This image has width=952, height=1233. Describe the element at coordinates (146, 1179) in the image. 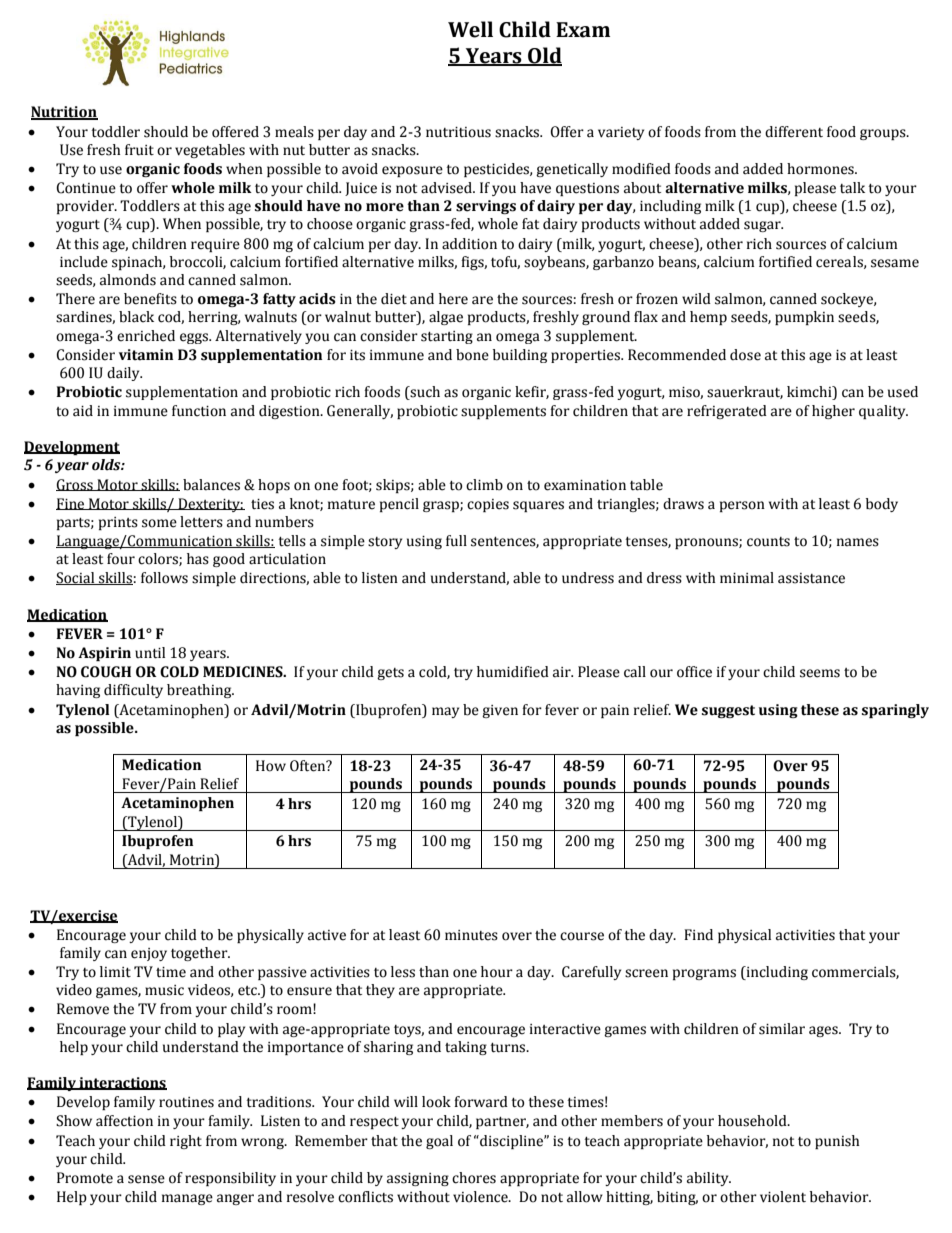

I see `sense` at that location.
